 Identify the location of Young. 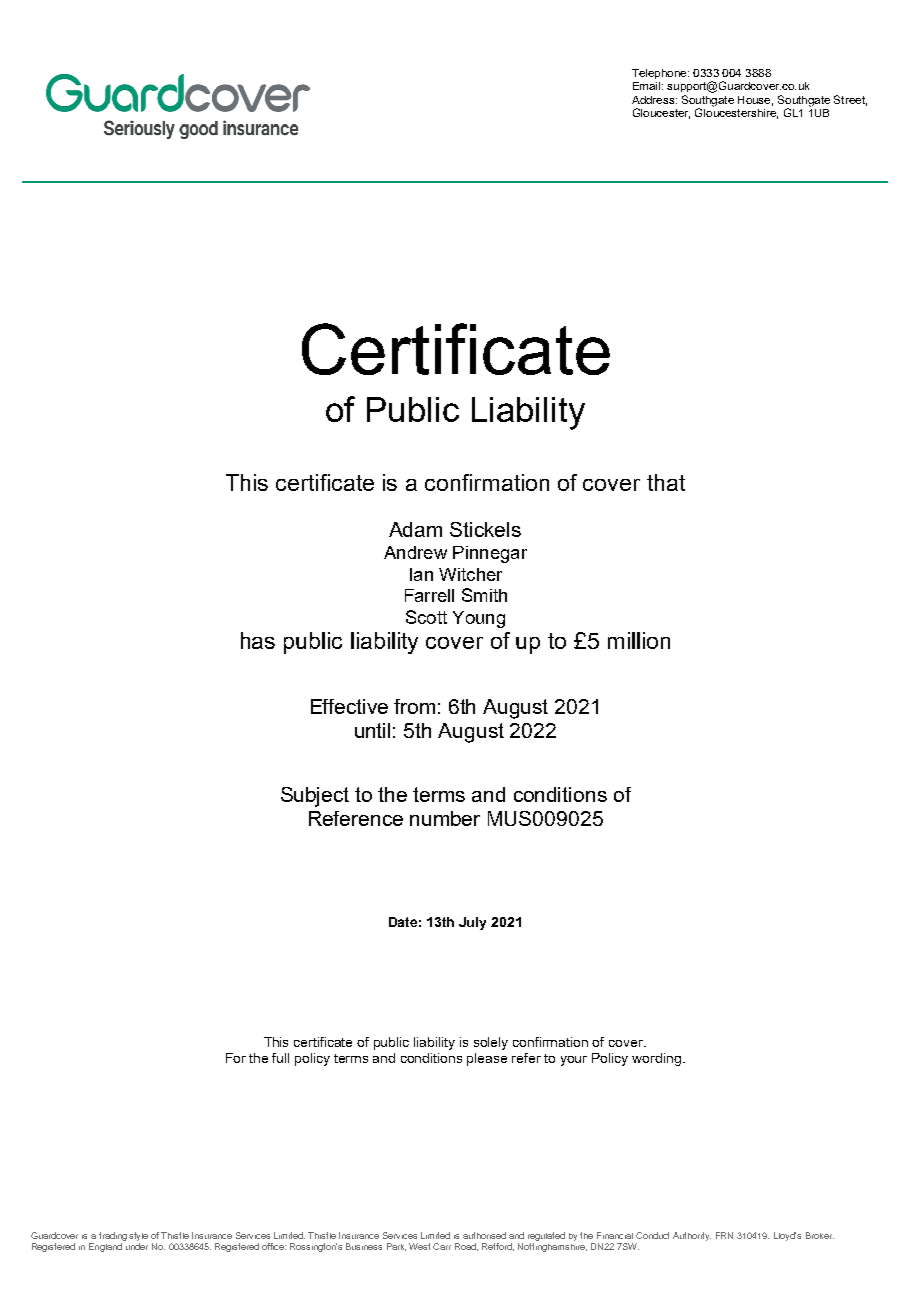
(479, 619).
